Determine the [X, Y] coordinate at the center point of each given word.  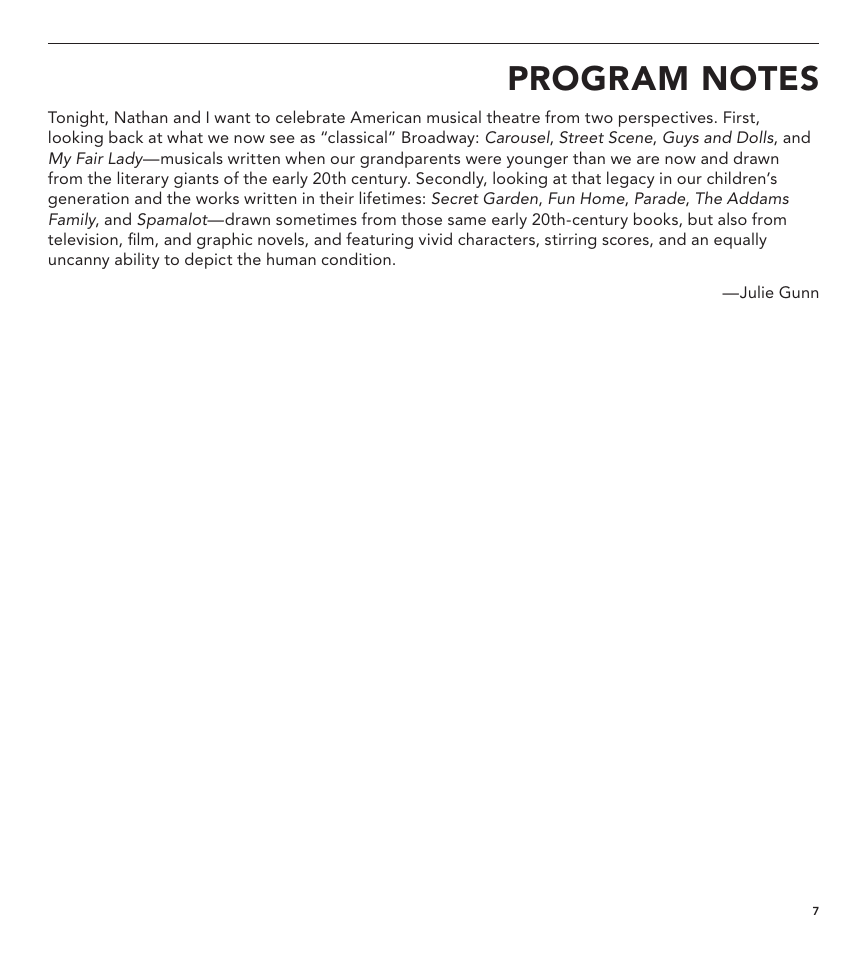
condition [356, 258]
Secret [455, 198]
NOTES [760, 78]
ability [137, 260]
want [232, 118]
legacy [631, 179]
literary [143, 179]
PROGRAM [598, 78]
